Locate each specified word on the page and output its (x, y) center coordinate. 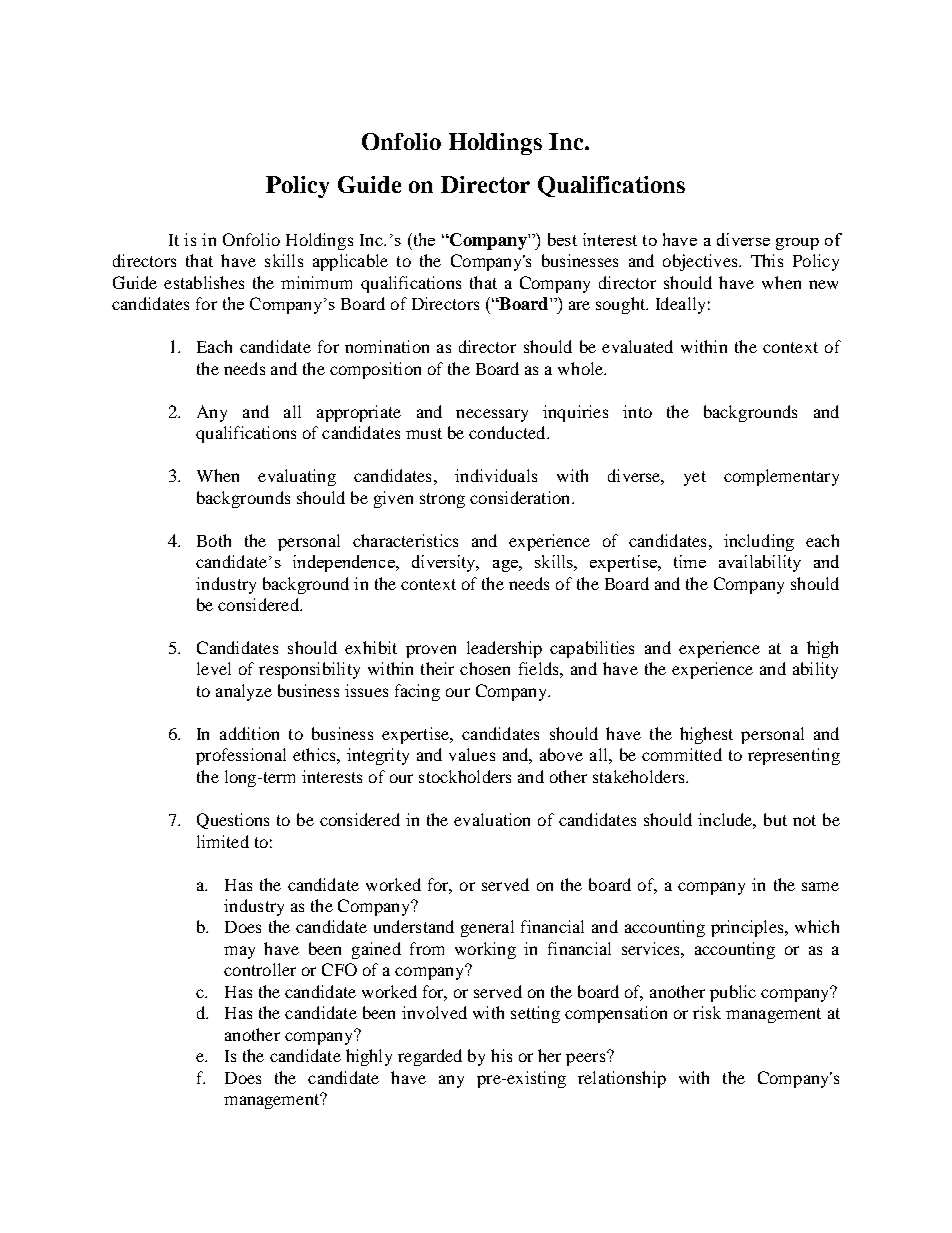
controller (260, 969)
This (767, 260)
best (562, 239)
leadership (504, 649)
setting (535, 1014)
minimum (316, 282)
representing (794, 756)
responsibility (309, 670)
